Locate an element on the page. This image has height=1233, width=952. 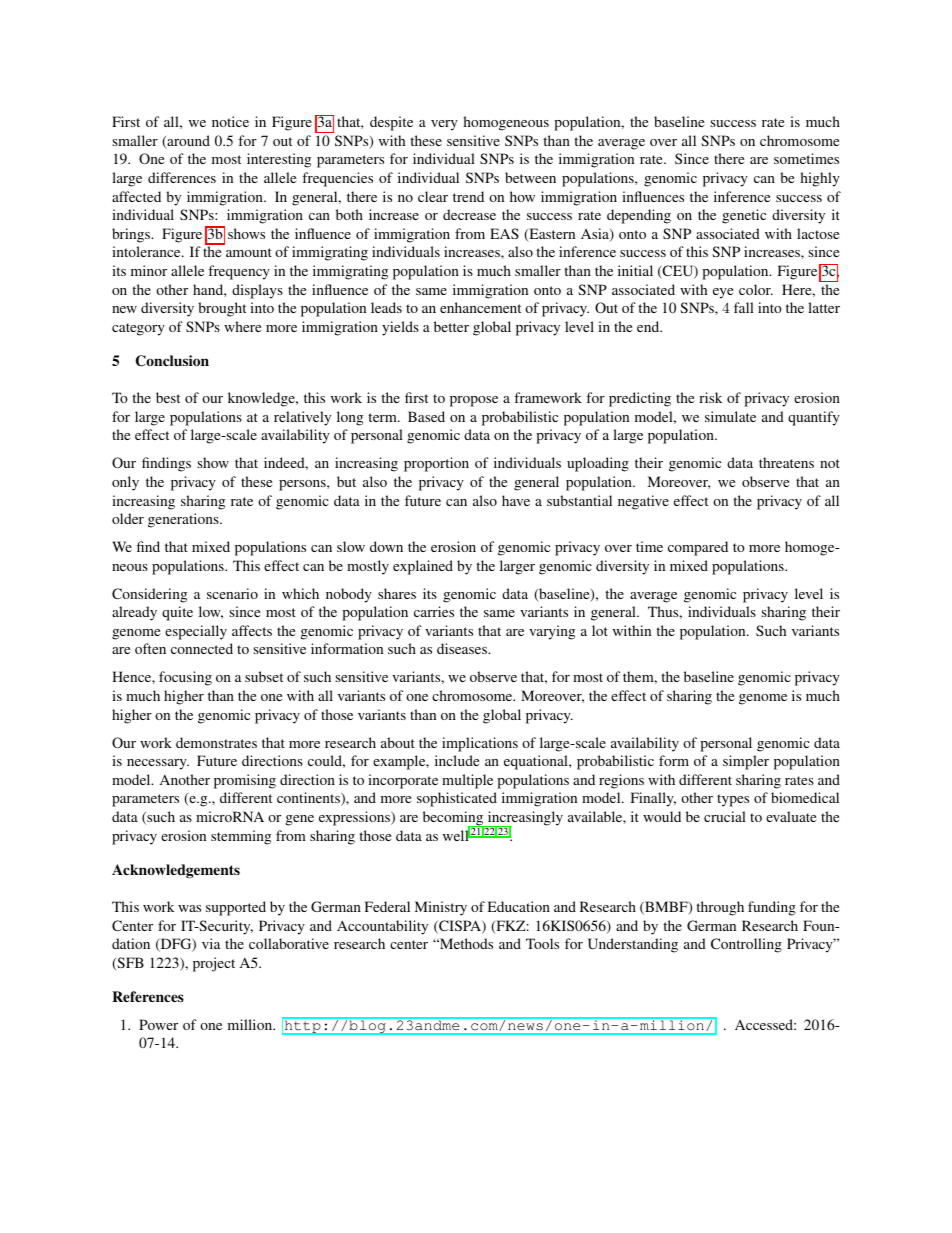
multiple is located at coordinates (467, 781).
